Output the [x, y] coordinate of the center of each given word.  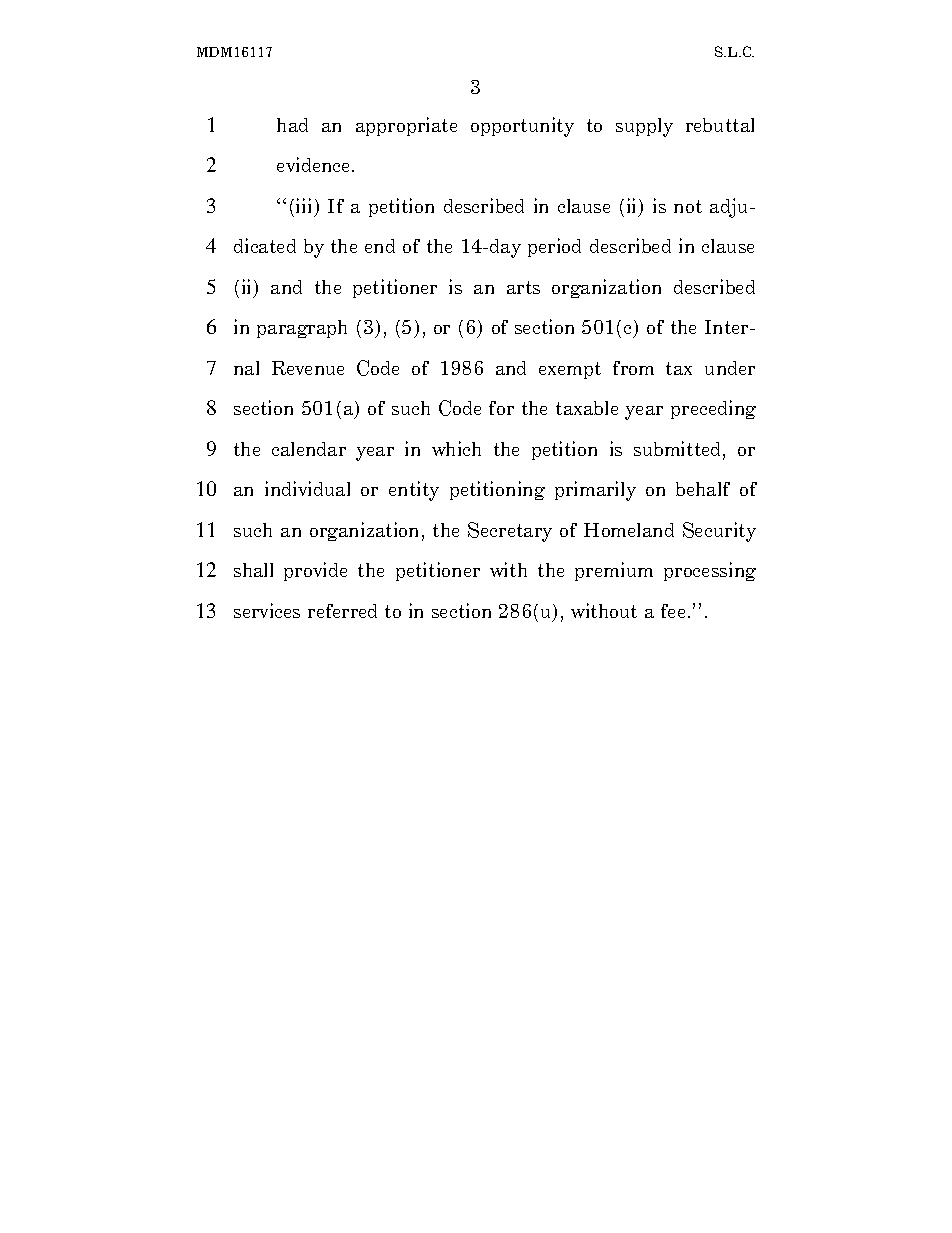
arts [523, 287]
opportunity [522, 127]
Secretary [510, 532]
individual [307, 488]
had [292, 125]
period [554, 247]
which [456, 448]
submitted [679, 450]
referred [342, 611]
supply [644, 127]
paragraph [302, 329]
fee [673, 611]
